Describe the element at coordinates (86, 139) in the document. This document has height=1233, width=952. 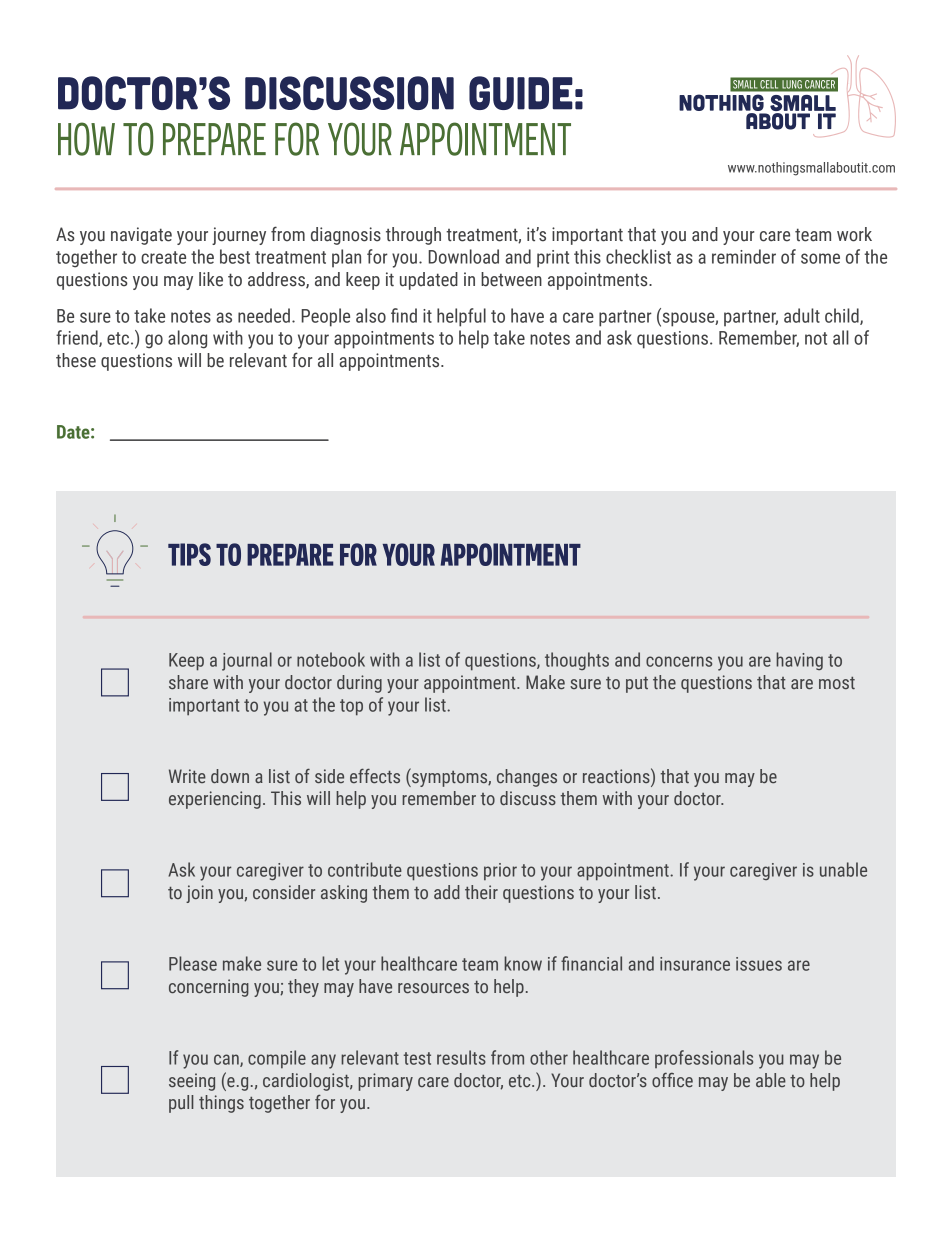
I see `HOW` at that location.
